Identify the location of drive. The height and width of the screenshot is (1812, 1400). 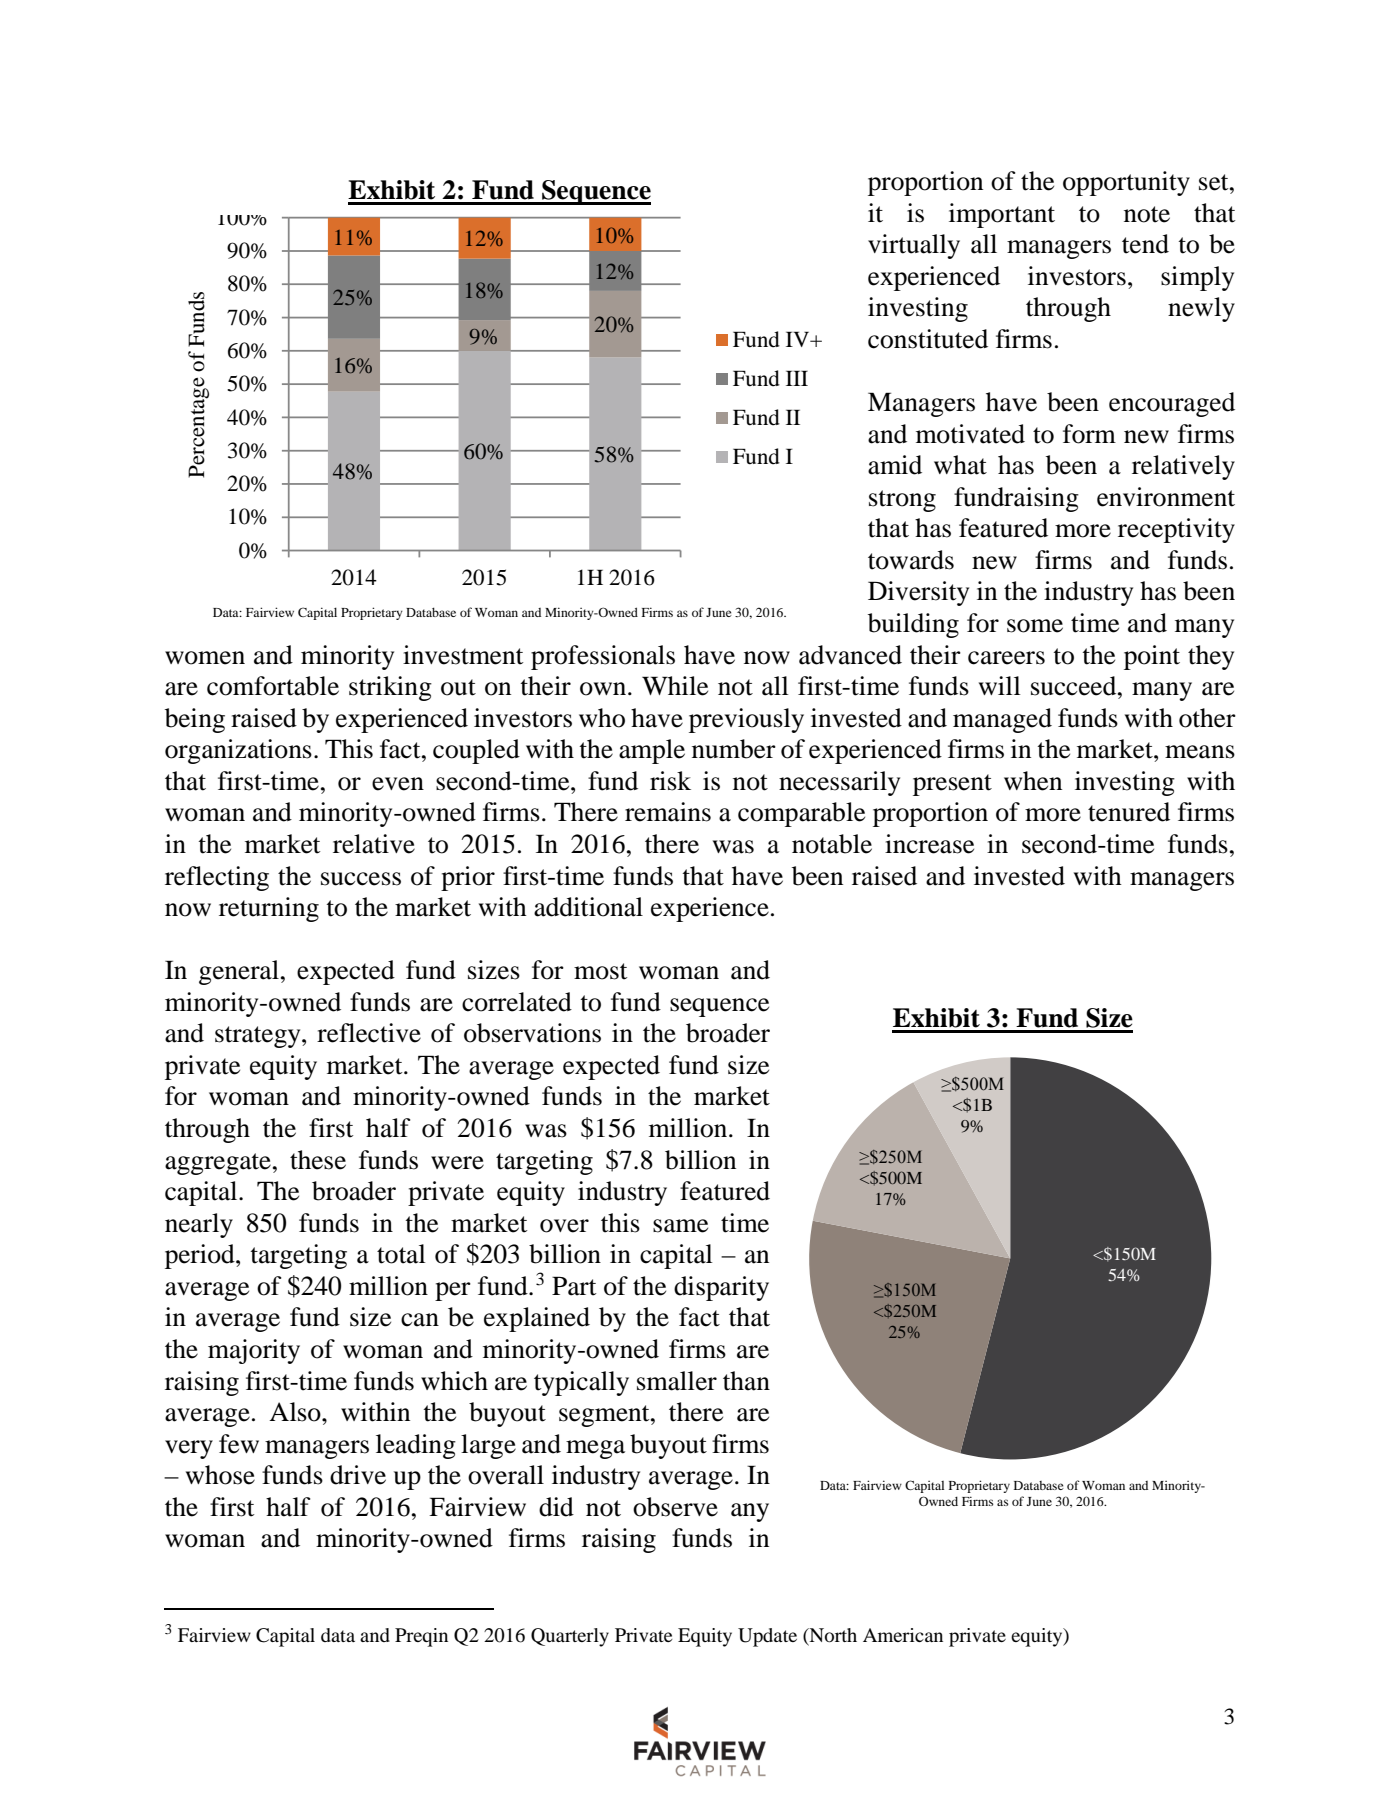
(358, 1475).
